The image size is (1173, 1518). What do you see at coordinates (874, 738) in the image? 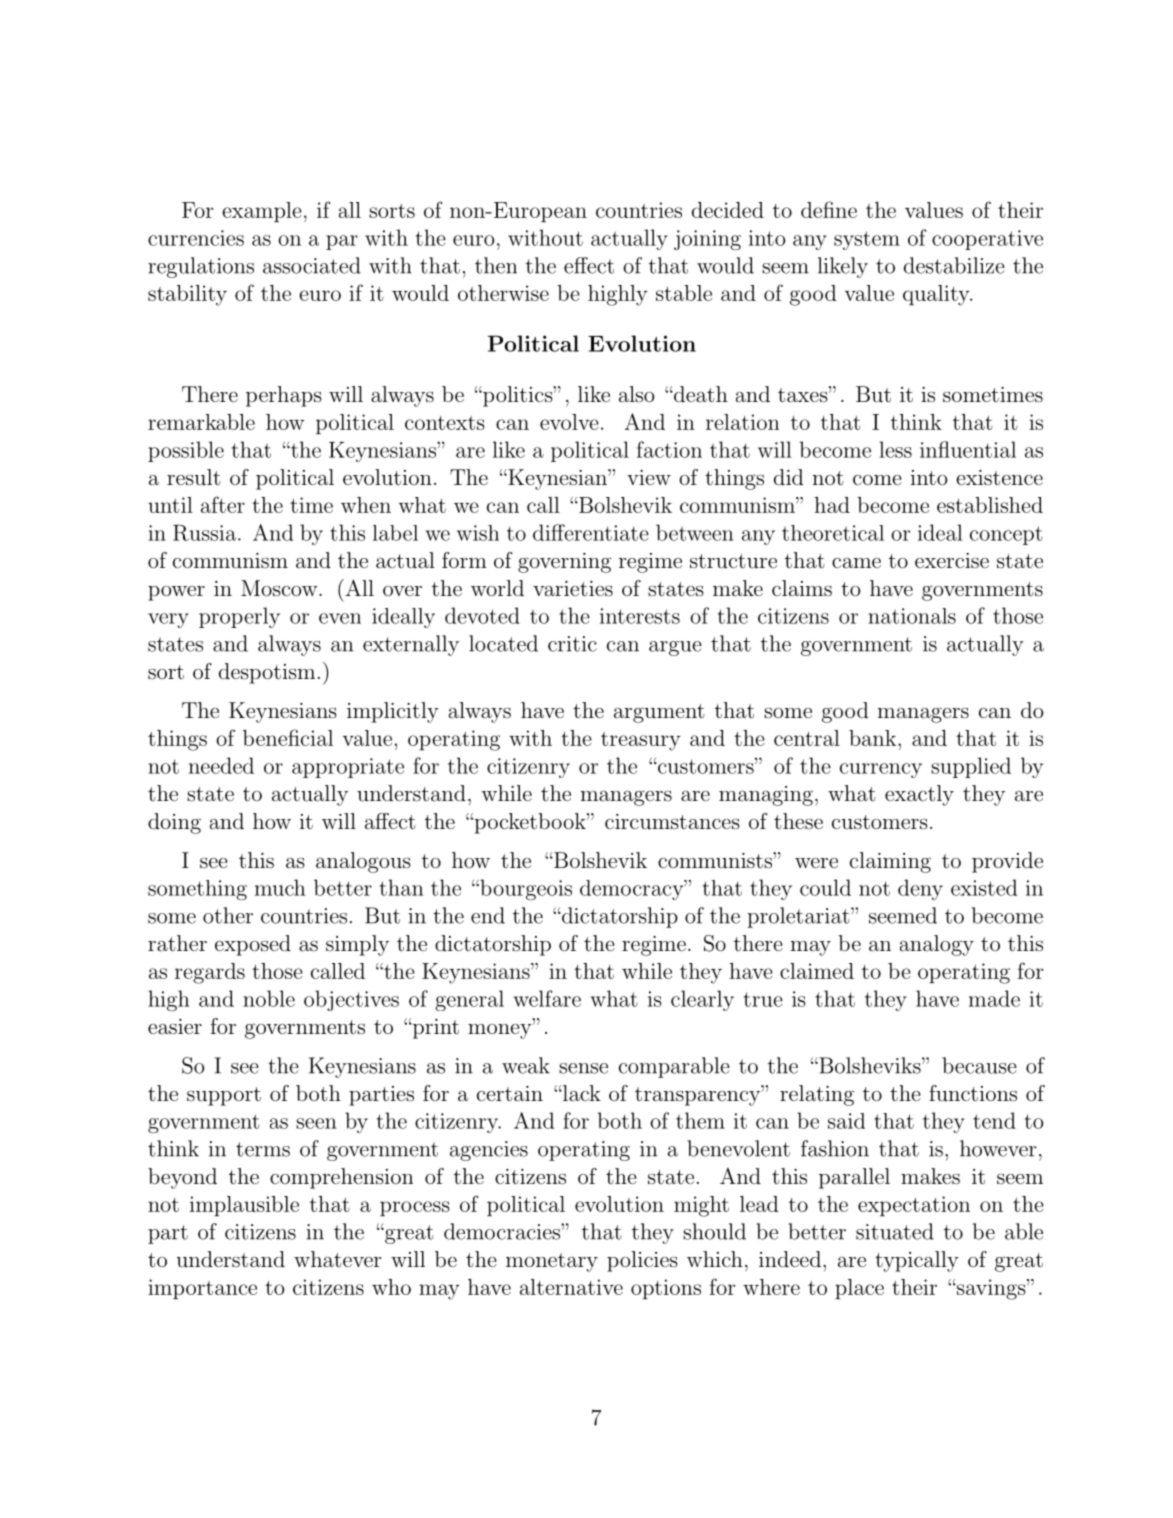
I see `bank` at bounding box center [874, 738].
